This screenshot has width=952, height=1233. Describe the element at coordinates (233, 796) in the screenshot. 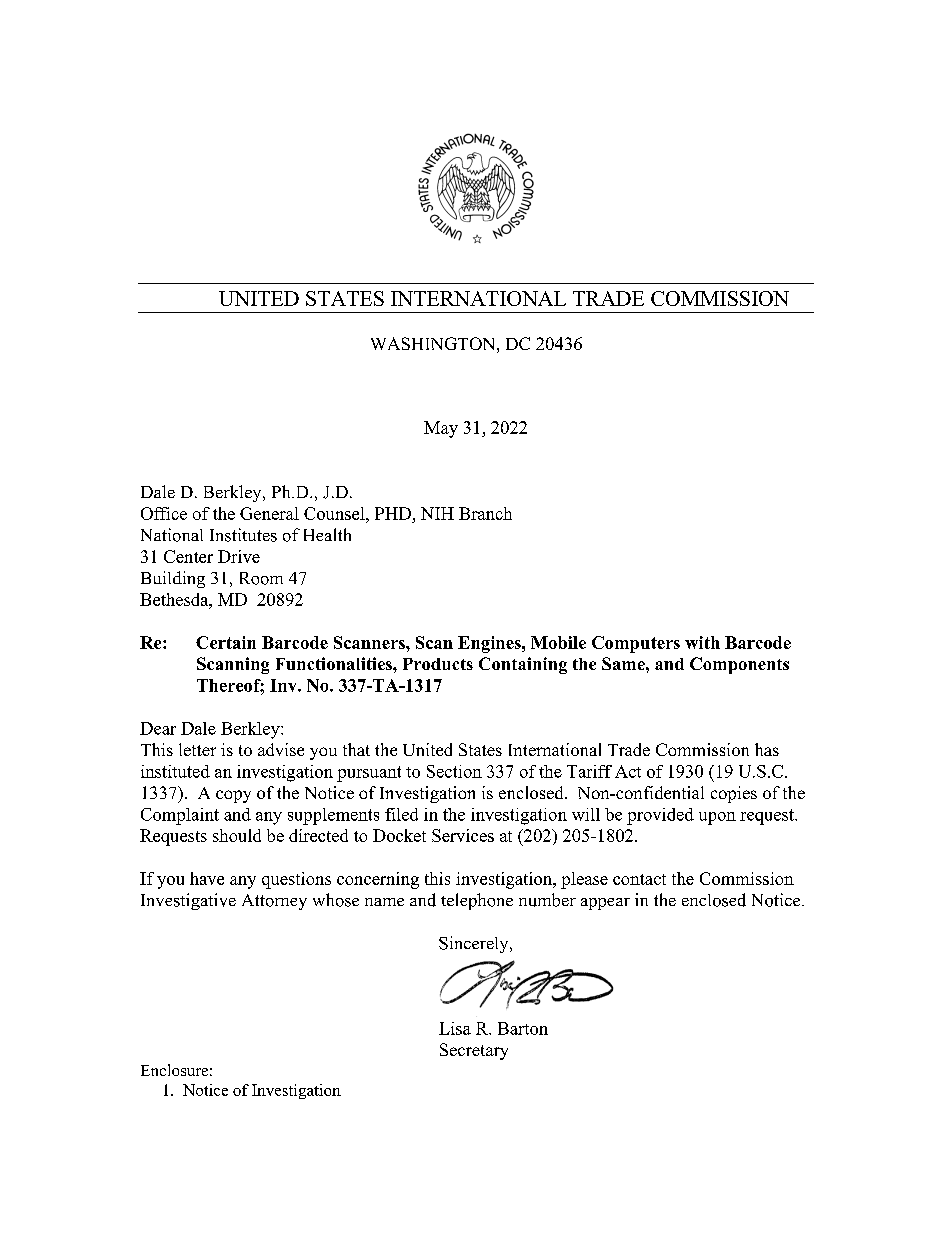

I see `copy` at that location.
